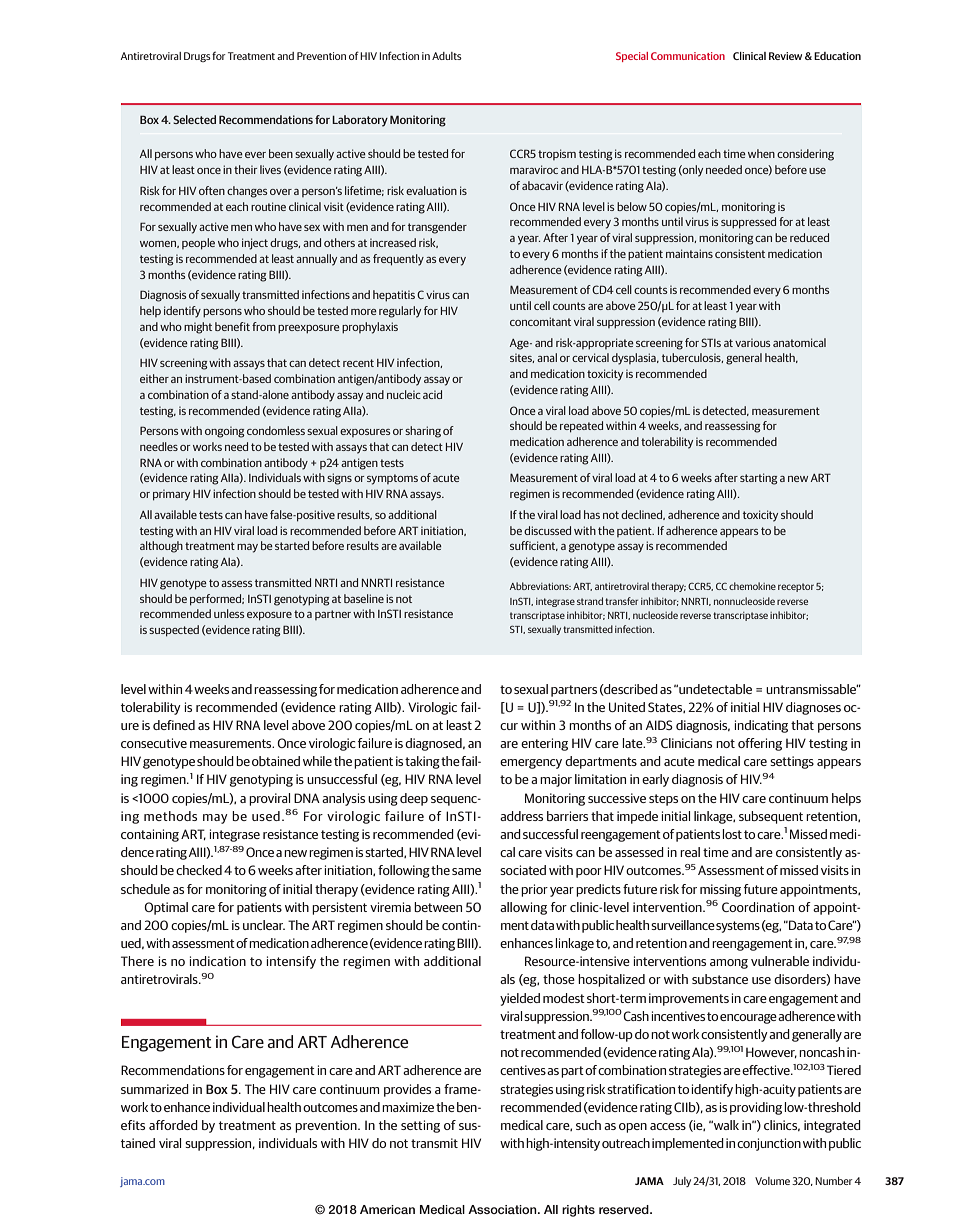 This screenshot has width=970, height=1232. What do you see at coordinates (752, 342) in the screenshot?
I see `various` at bounding box center [752, 342].
